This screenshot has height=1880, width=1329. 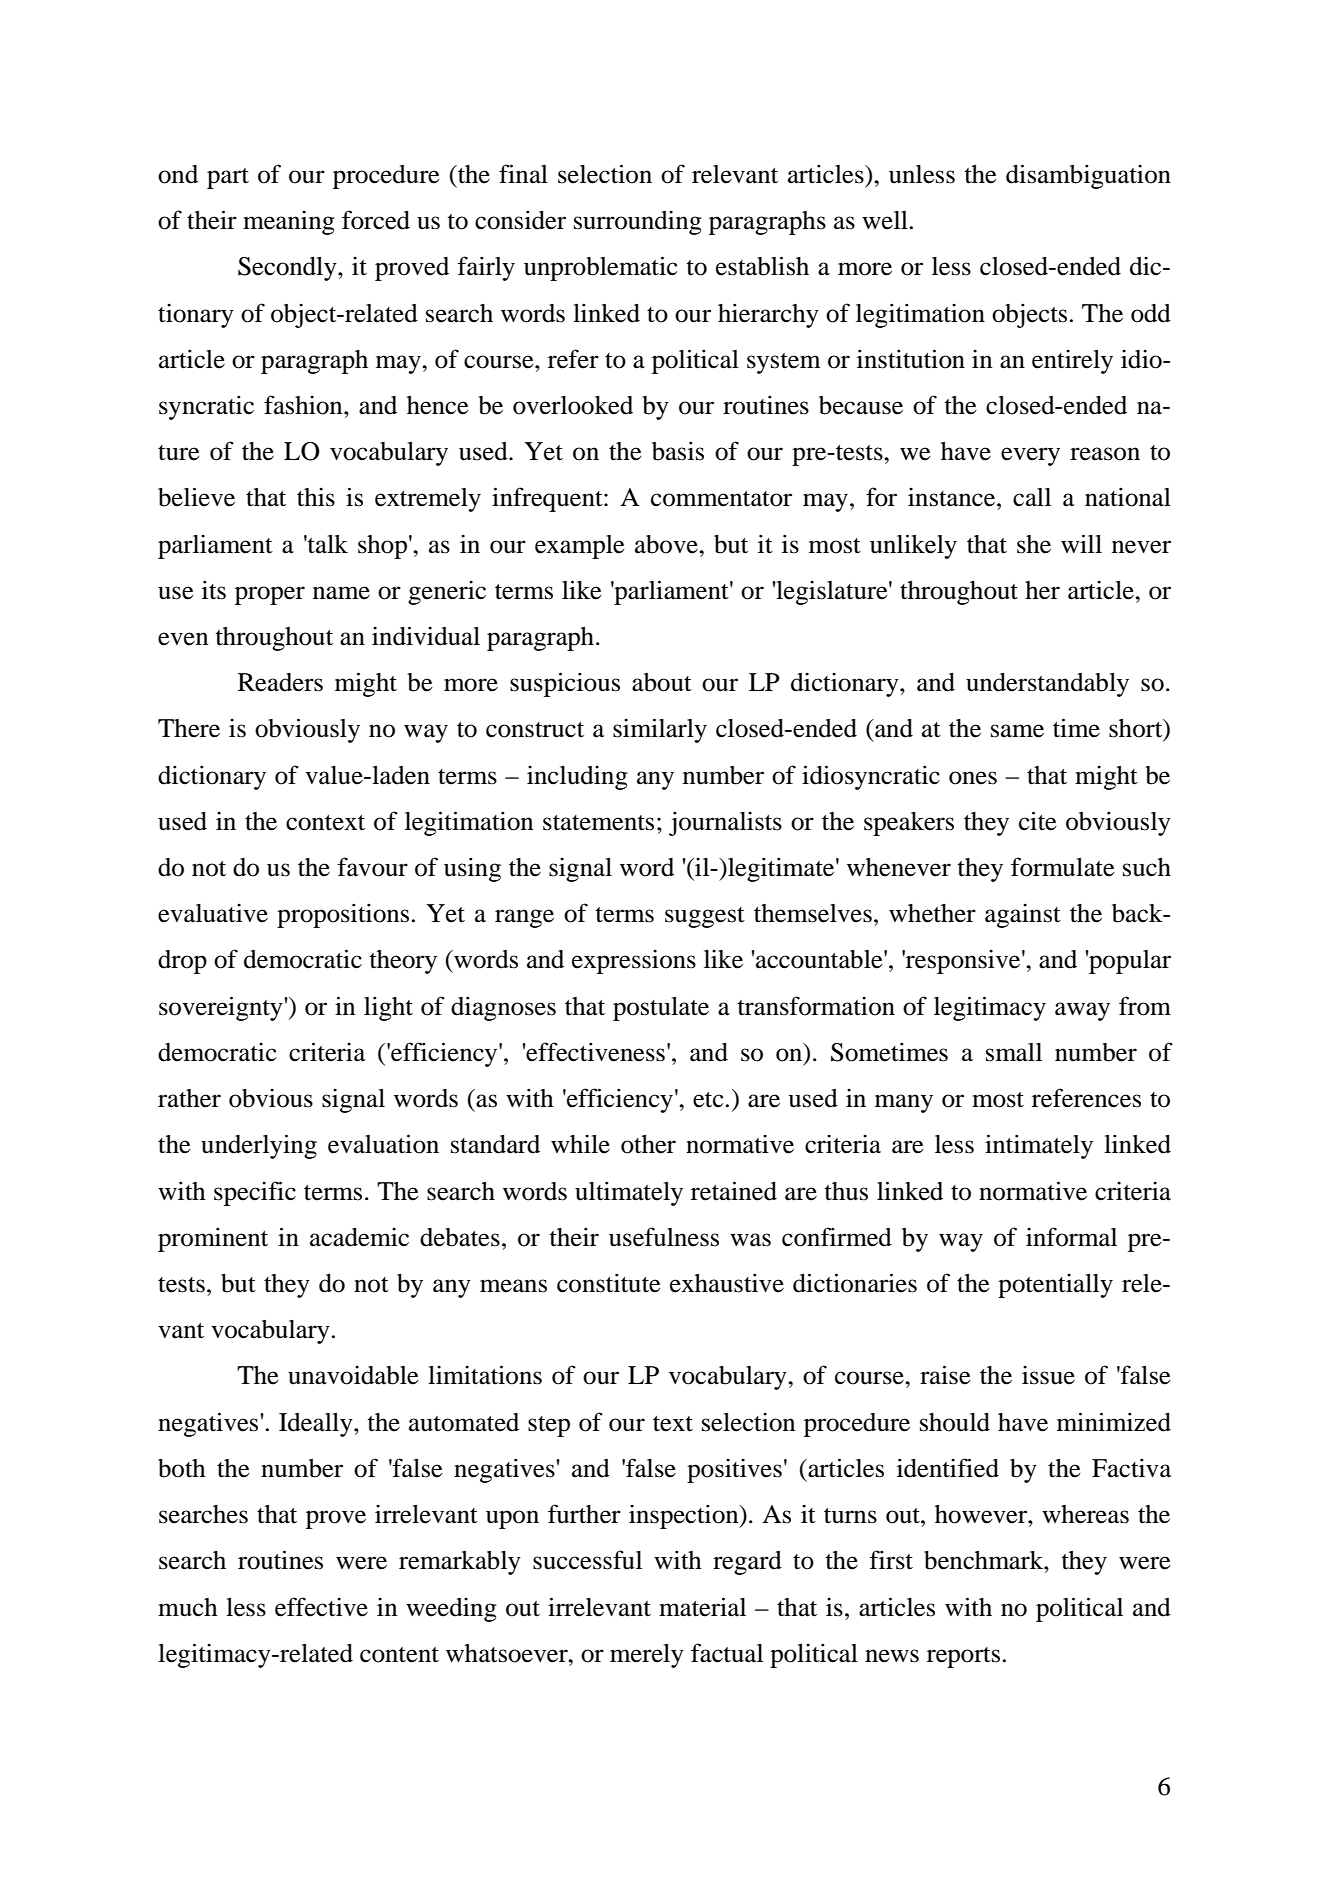 I want to click on reports, so click(x=963, y=1657).
